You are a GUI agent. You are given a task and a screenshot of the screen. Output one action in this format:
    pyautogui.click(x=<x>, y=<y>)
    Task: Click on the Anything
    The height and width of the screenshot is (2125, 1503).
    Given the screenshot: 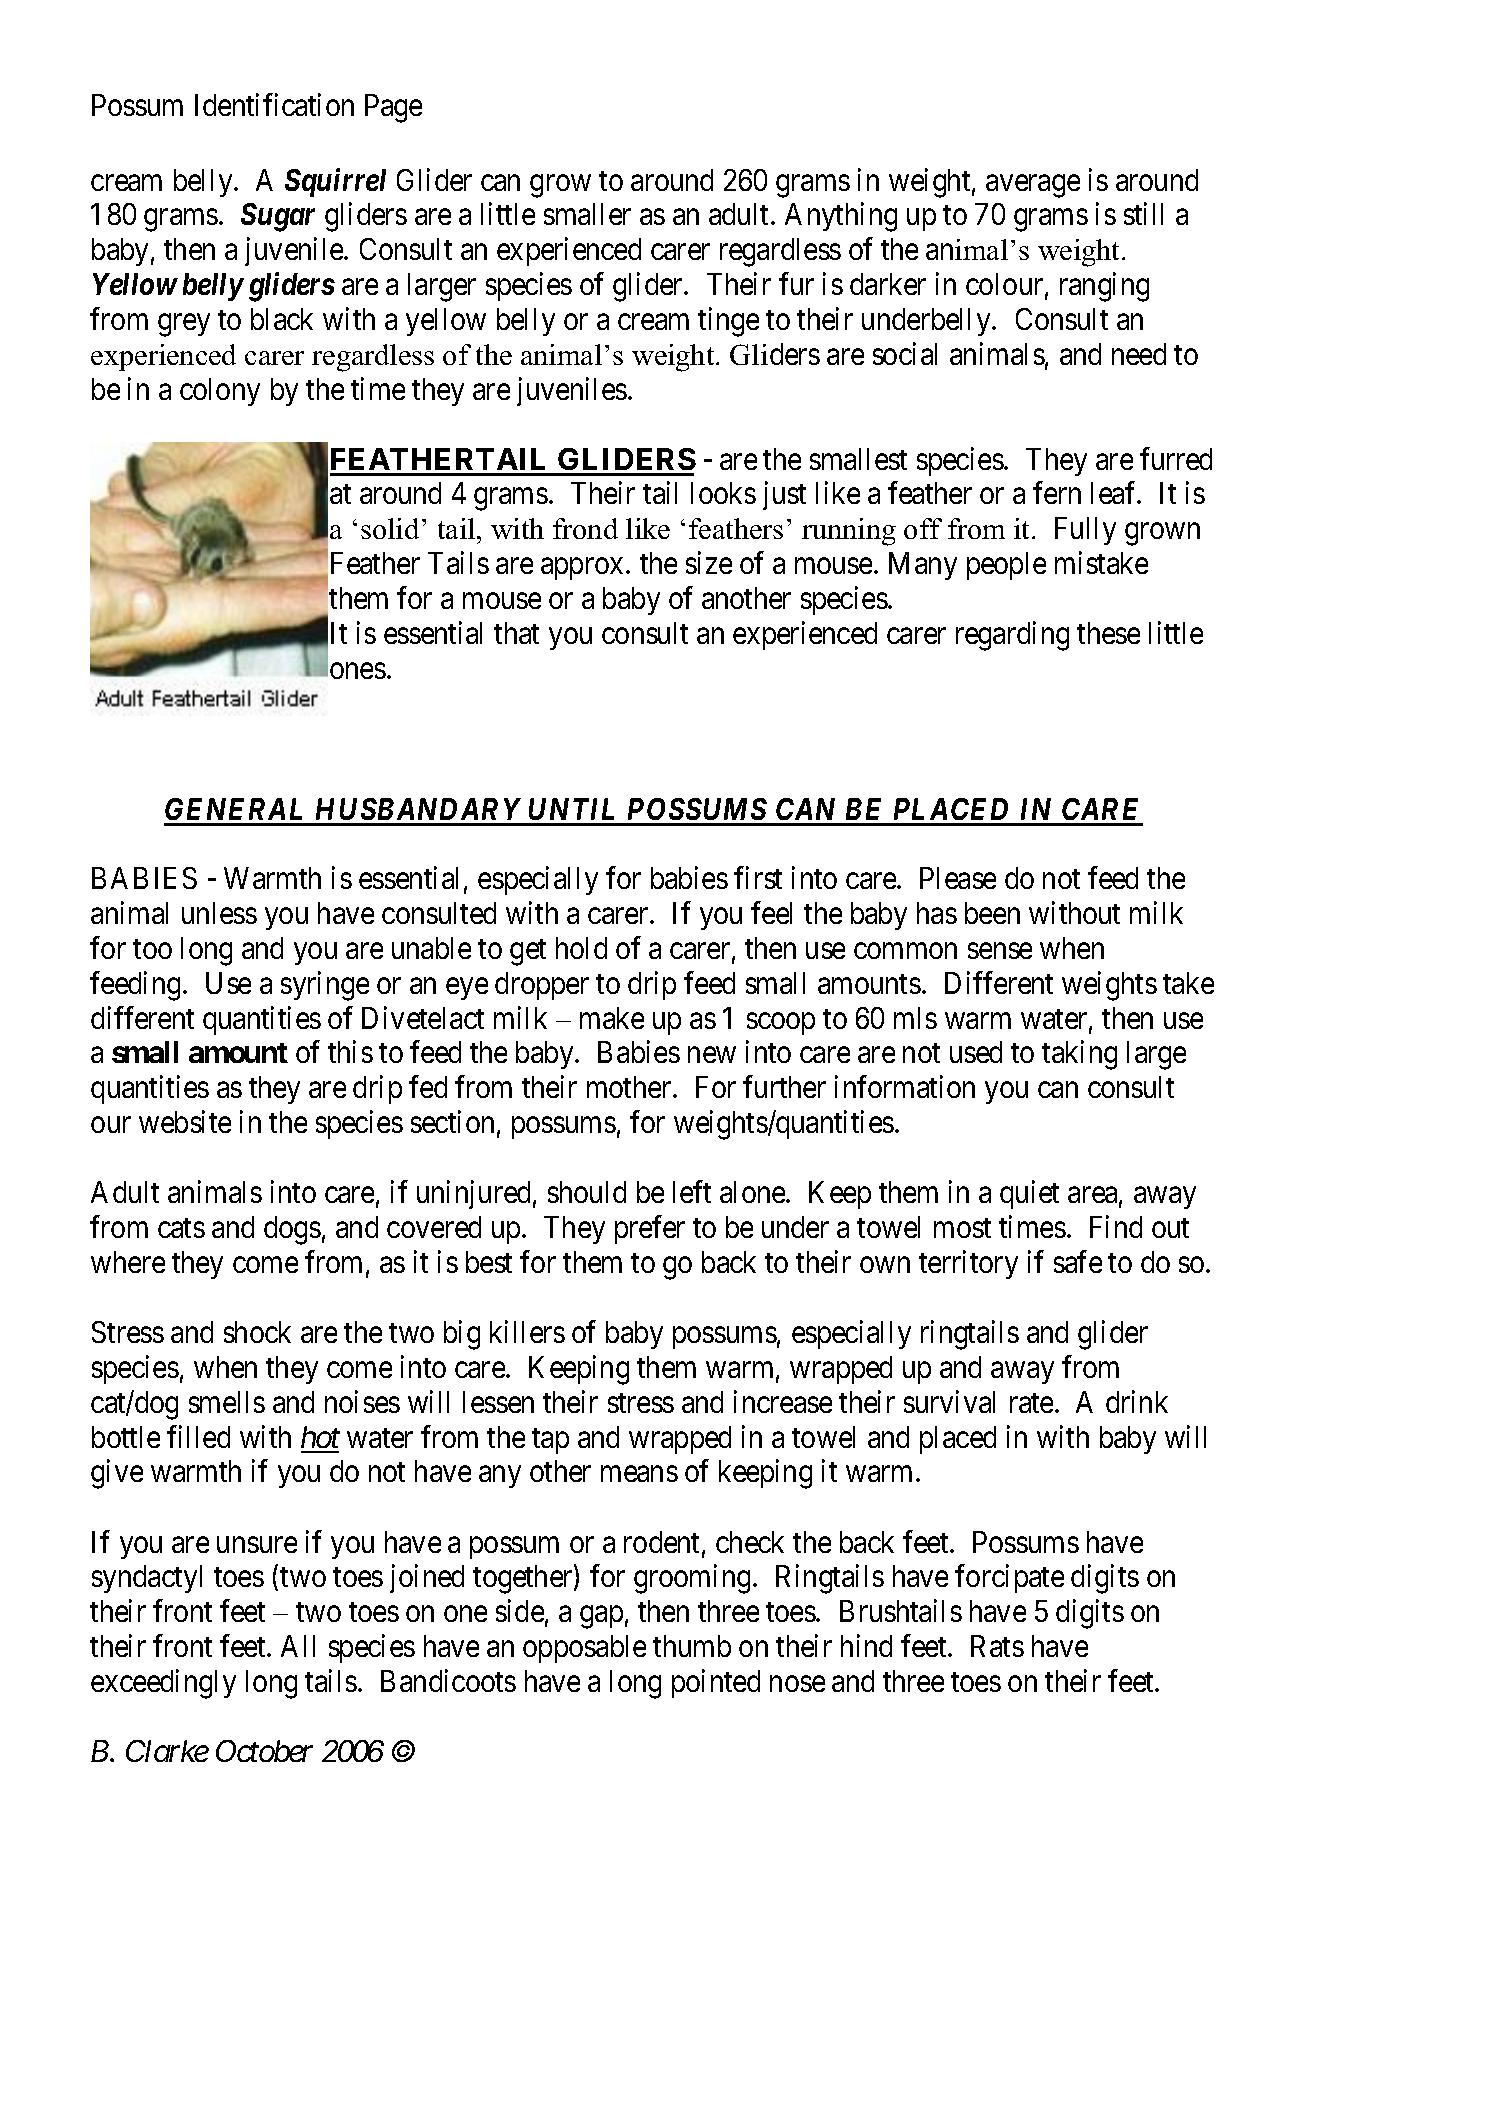 What is the action you would take?
    pyautogui.click(x=841, y=217)
